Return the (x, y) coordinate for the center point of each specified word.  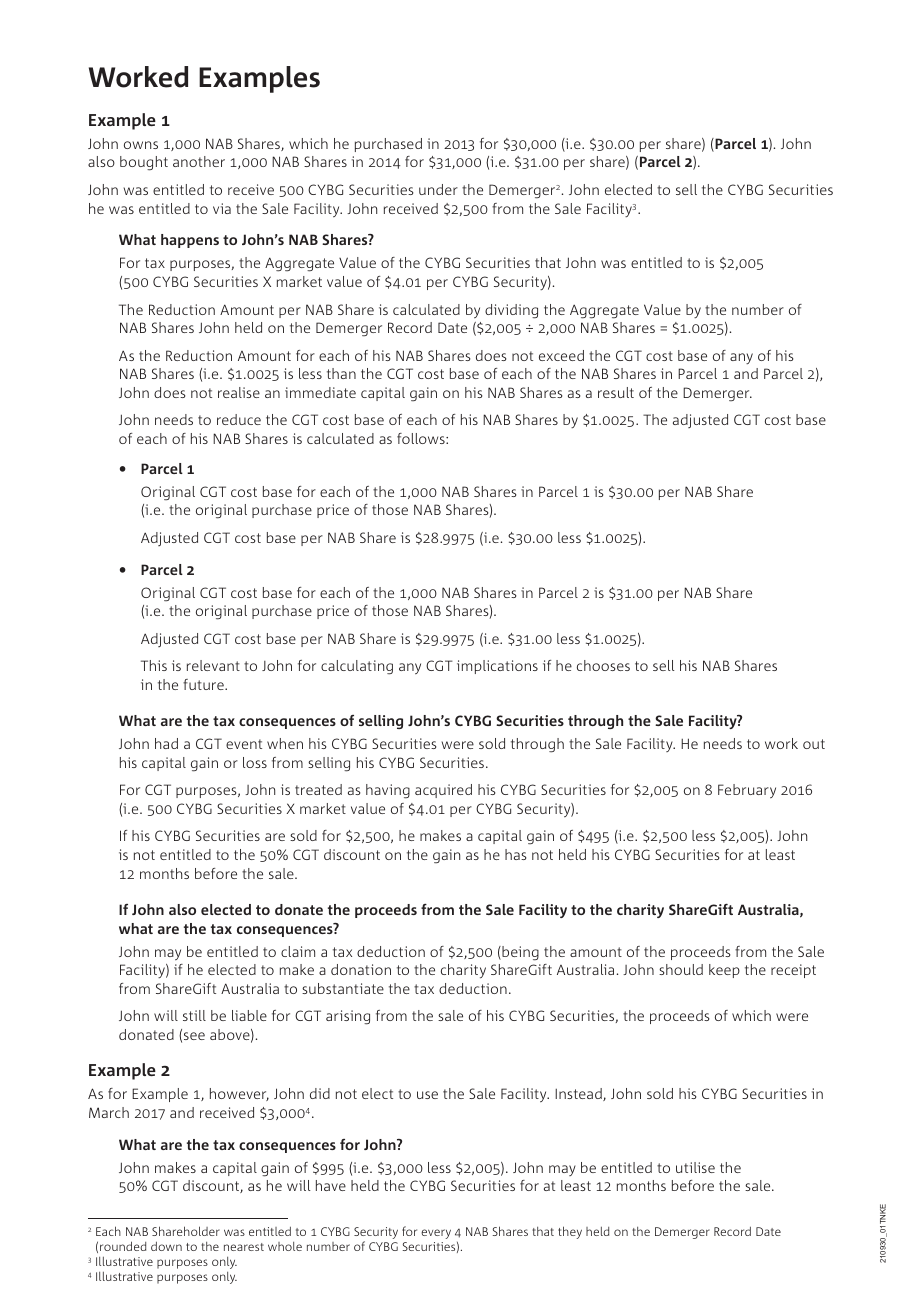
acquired (443, 791)
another (199, 161)
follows (422, 438)
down (166, 1246)
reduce (239, 419)
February (747, 791)
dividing (511, 311)
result (616, 392)
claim (298, 951)
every (436, 1234)
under (438, 189)
